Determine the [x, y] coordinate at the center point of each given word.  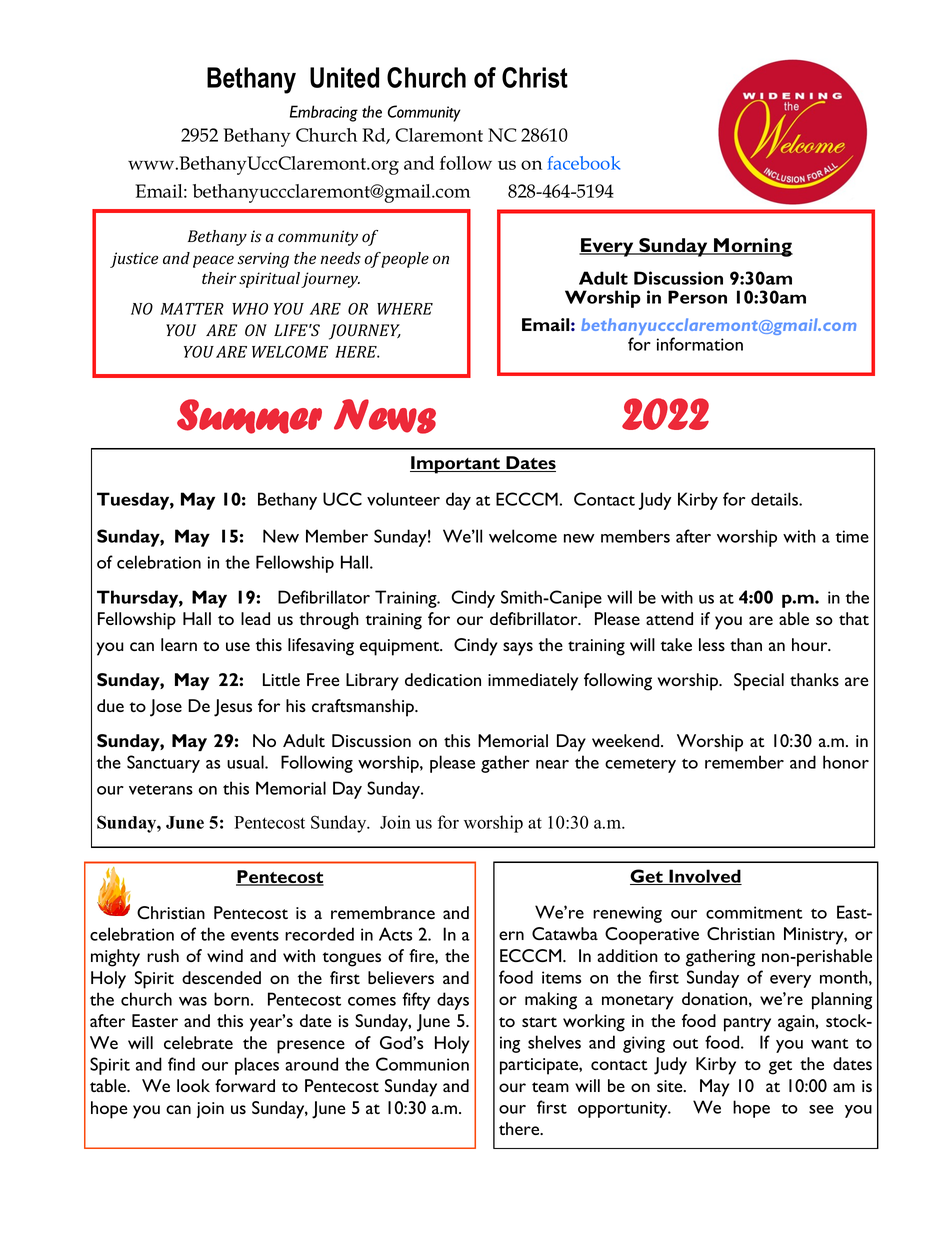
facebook [583, 163]
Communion [422, 1064]
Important [456, 465]
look [193, 1085]
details [775, 499]
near [552, 764]
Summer [249, 416]
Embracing [324, 113]
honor [846, 762]
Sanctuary [163, 764]
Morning [752, 247]
